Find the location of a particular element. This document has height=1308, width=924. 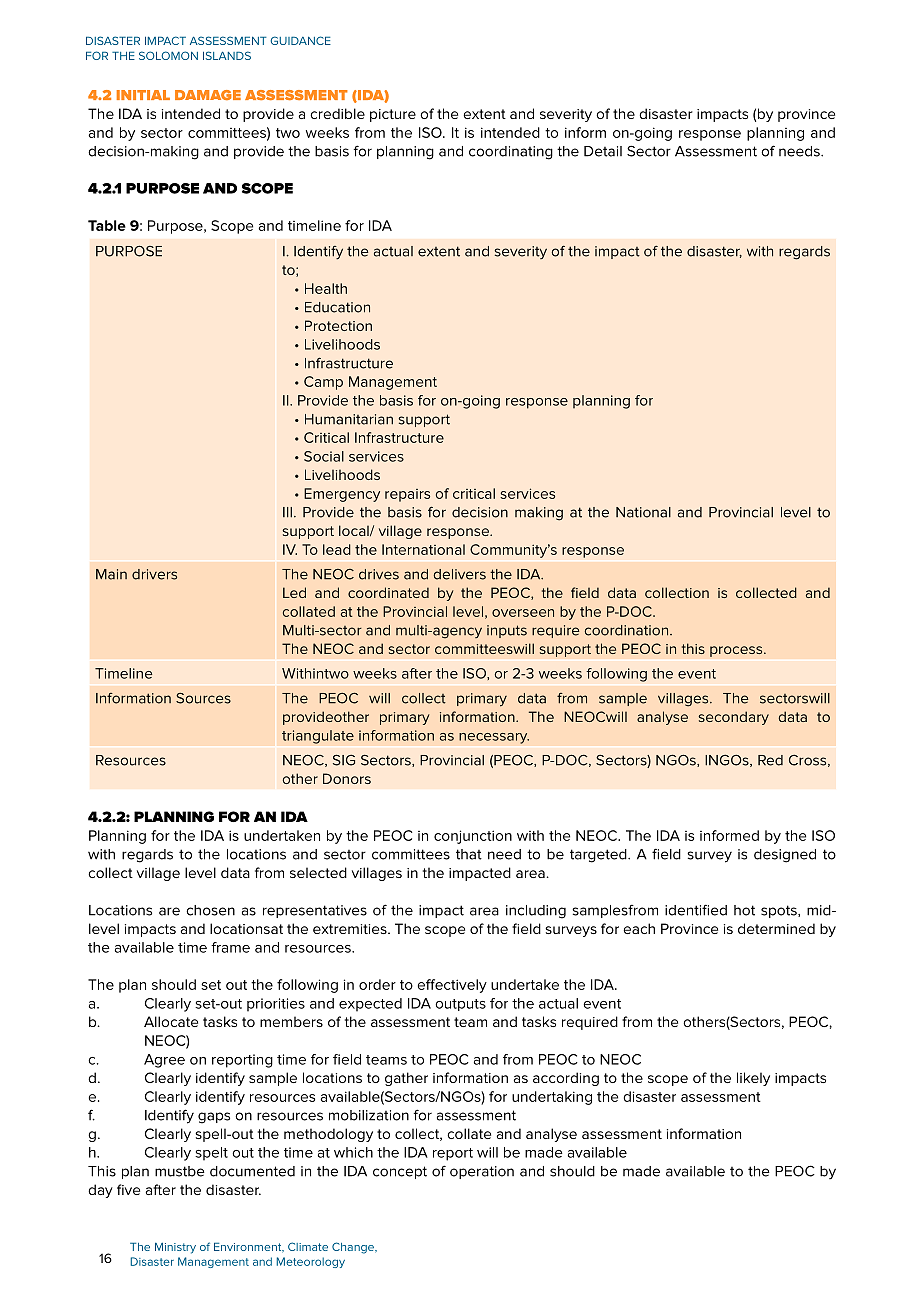

Ministry is located at coordinates (175, 1248).
